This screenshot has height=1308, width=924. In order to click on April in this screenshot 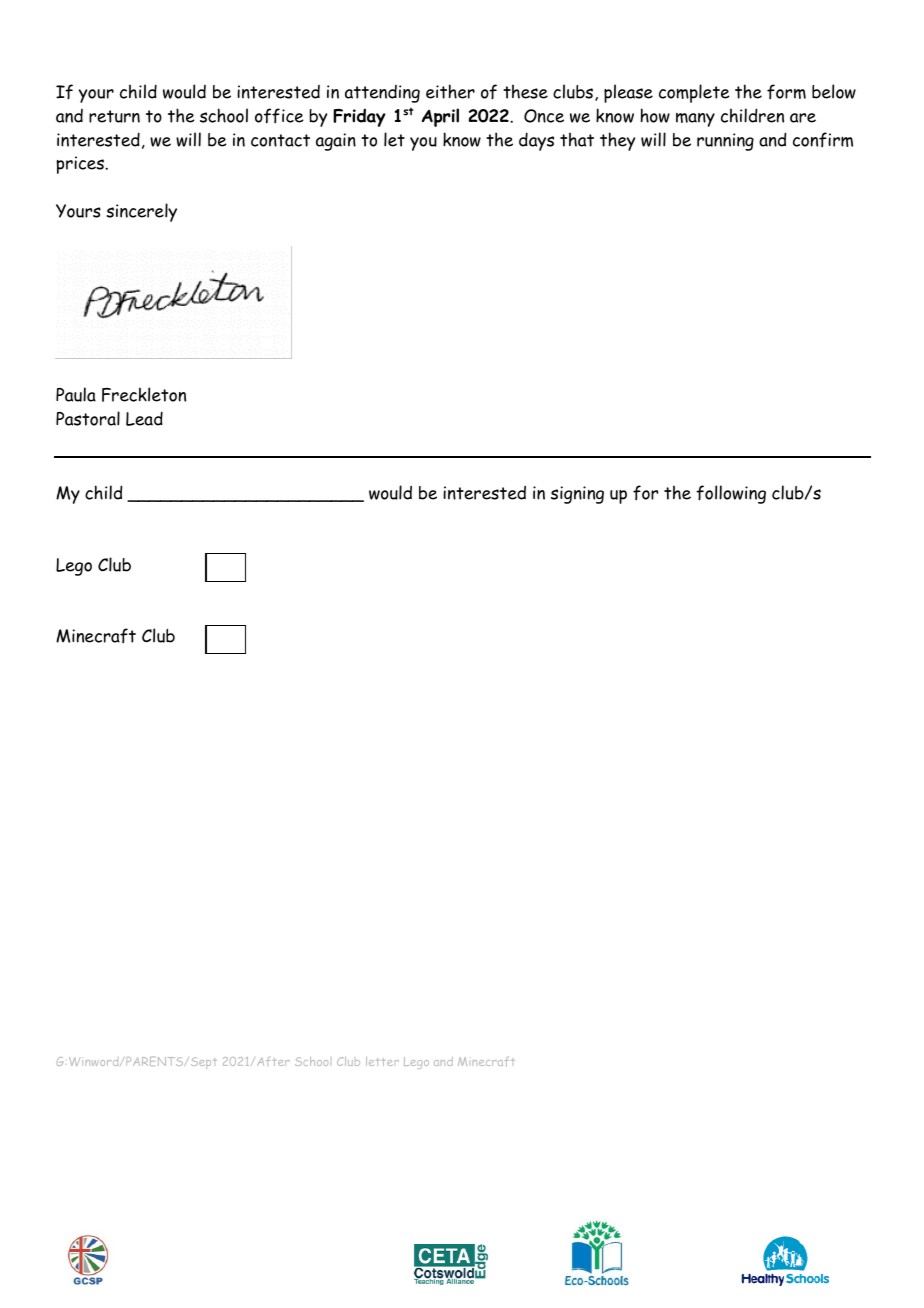, I will do `click(440, 117)`.
